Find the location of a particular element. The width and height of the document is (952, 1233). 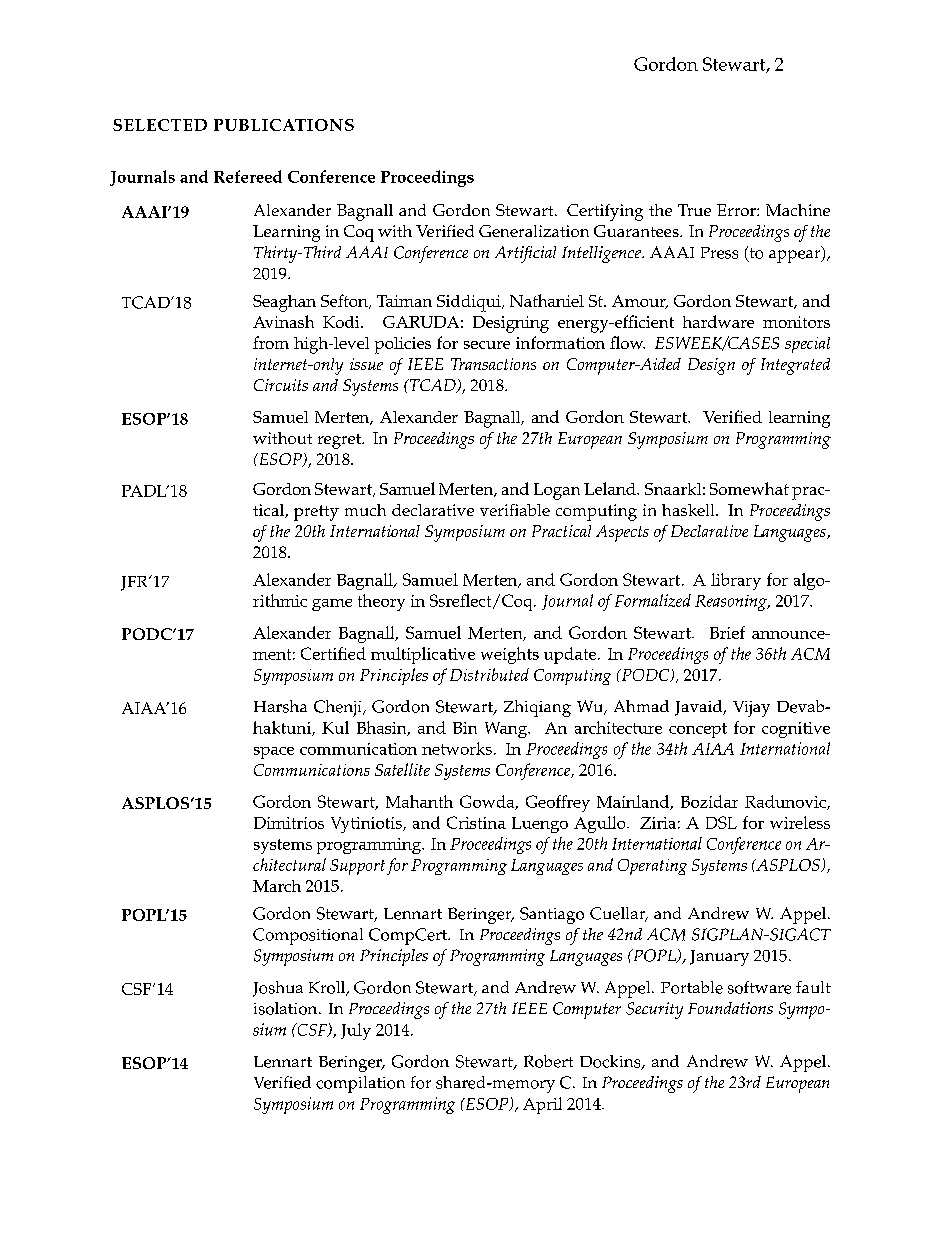

Foundations is located at coordinates (730, 1008).
